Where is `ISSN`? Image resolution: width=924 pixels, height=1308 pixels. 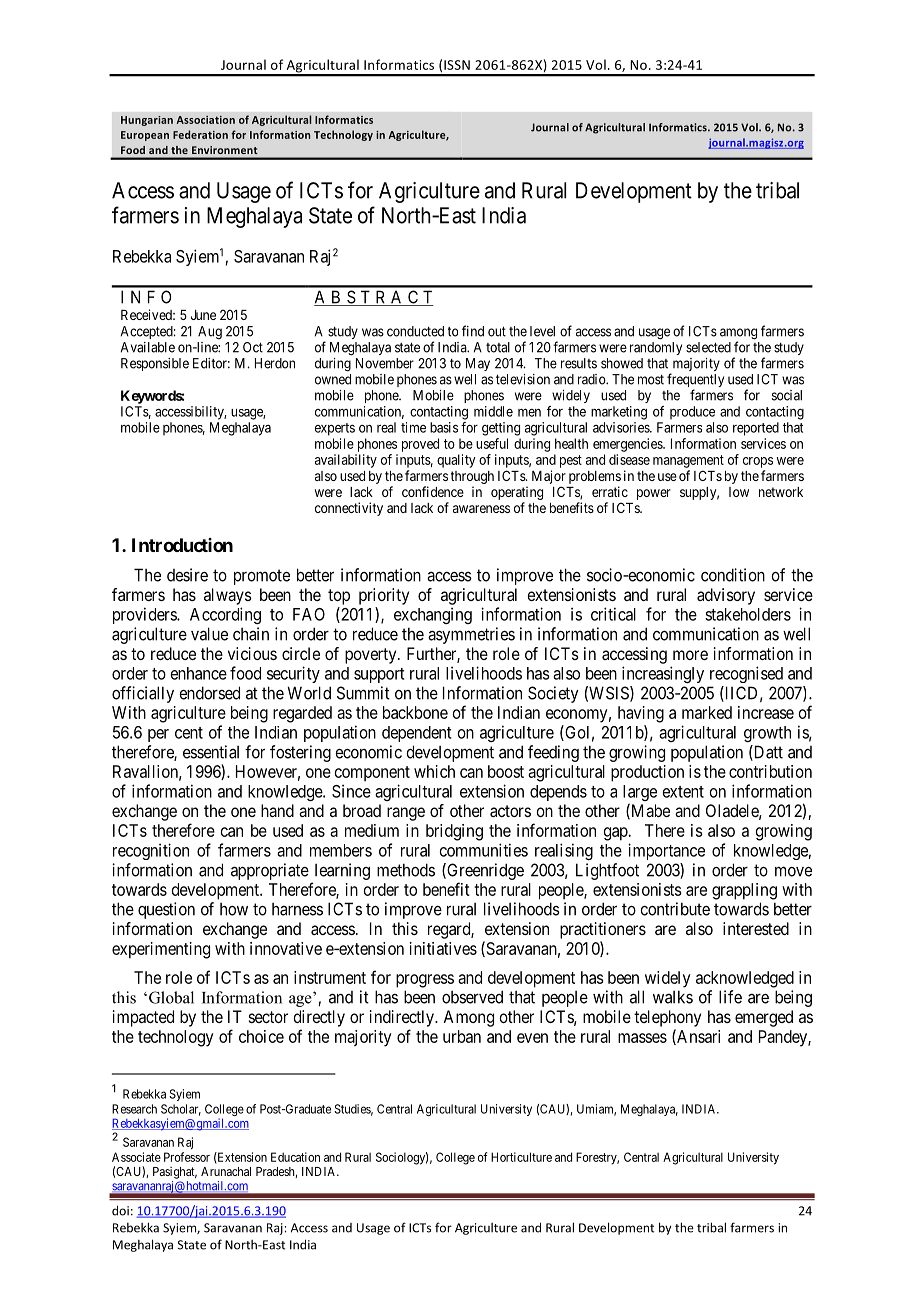 ISSN is located at coordinates (457, 65).
